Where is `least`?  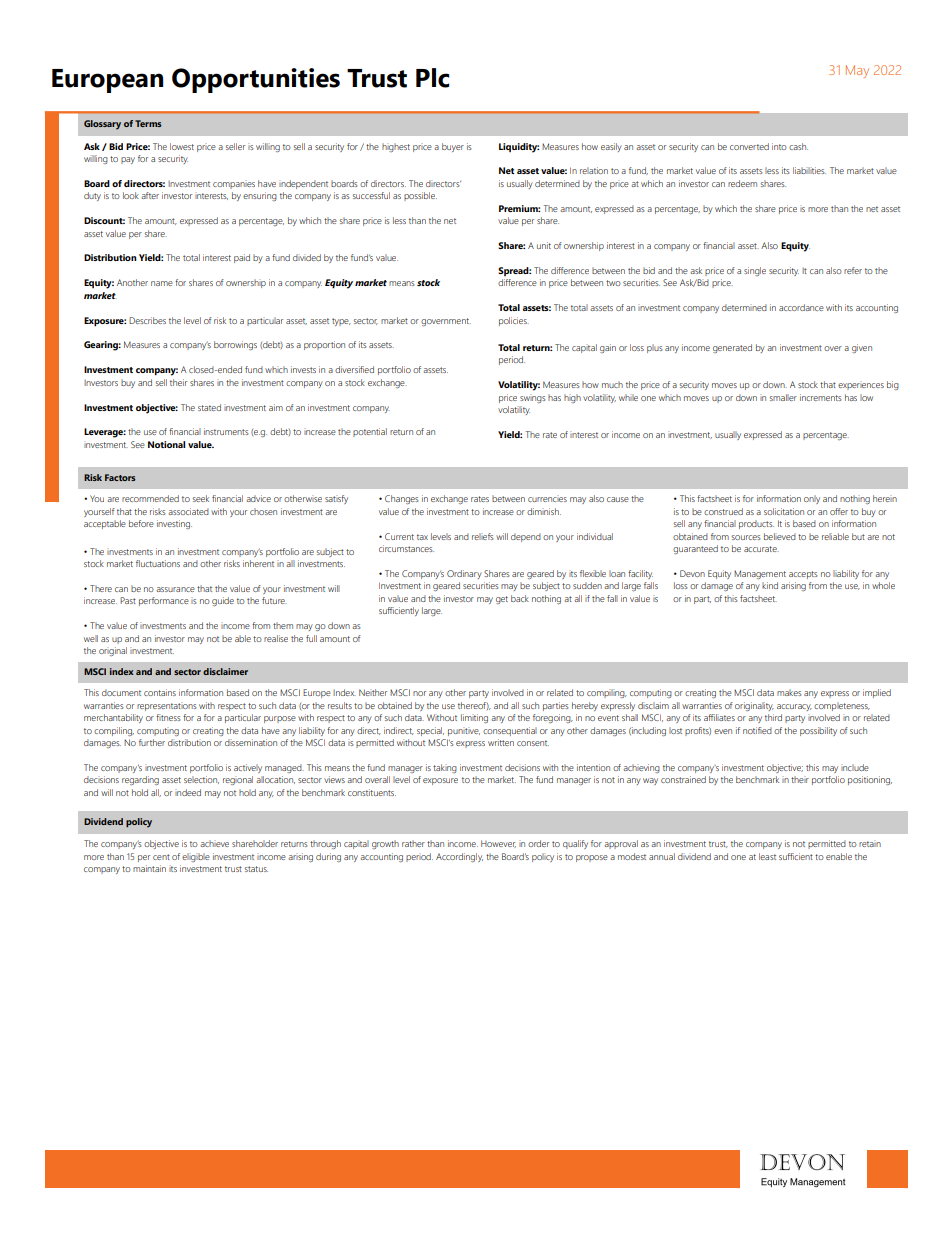 least is located at coordinates (767, 856).
